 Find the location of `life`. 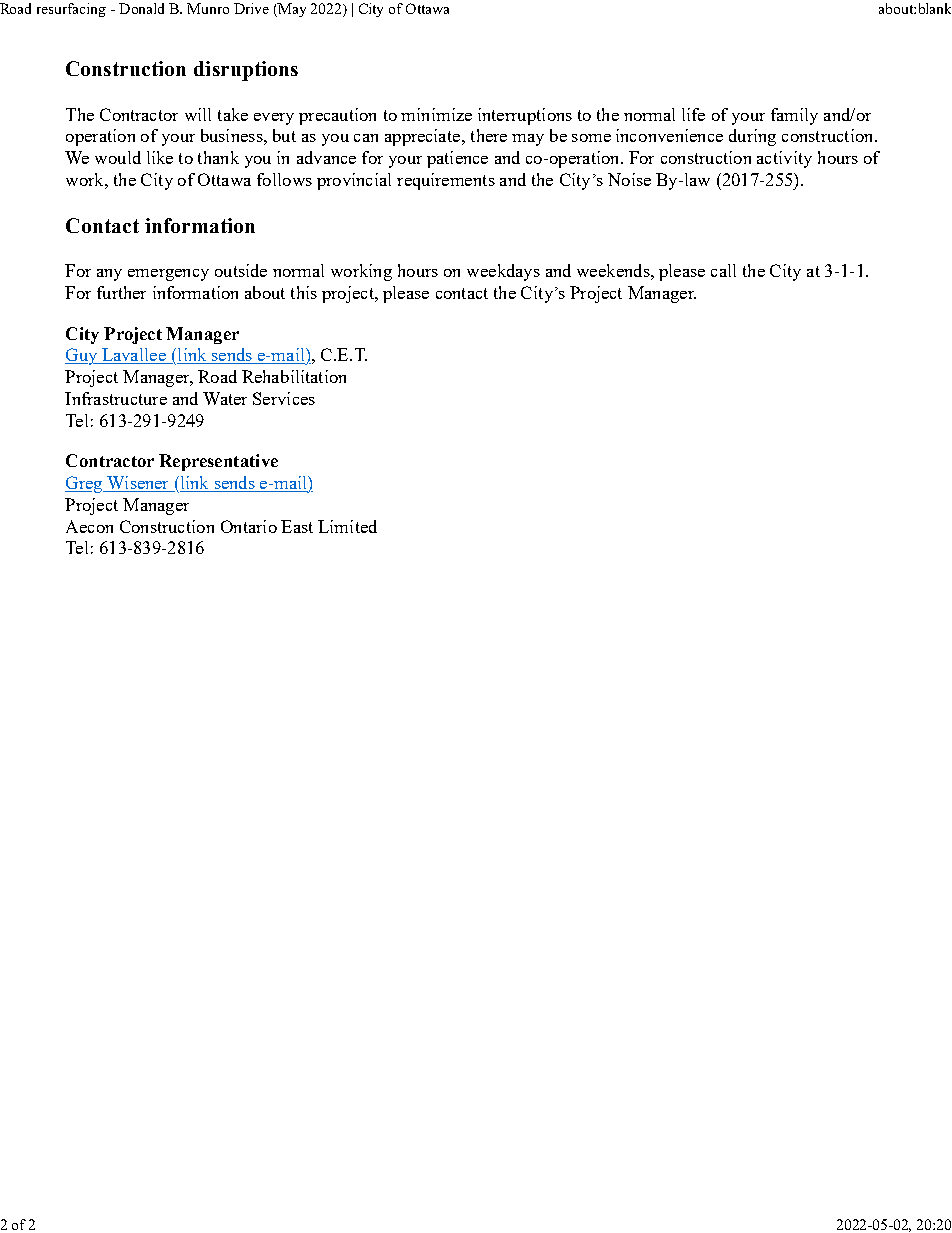

life is located at coordinates (693, 114).
